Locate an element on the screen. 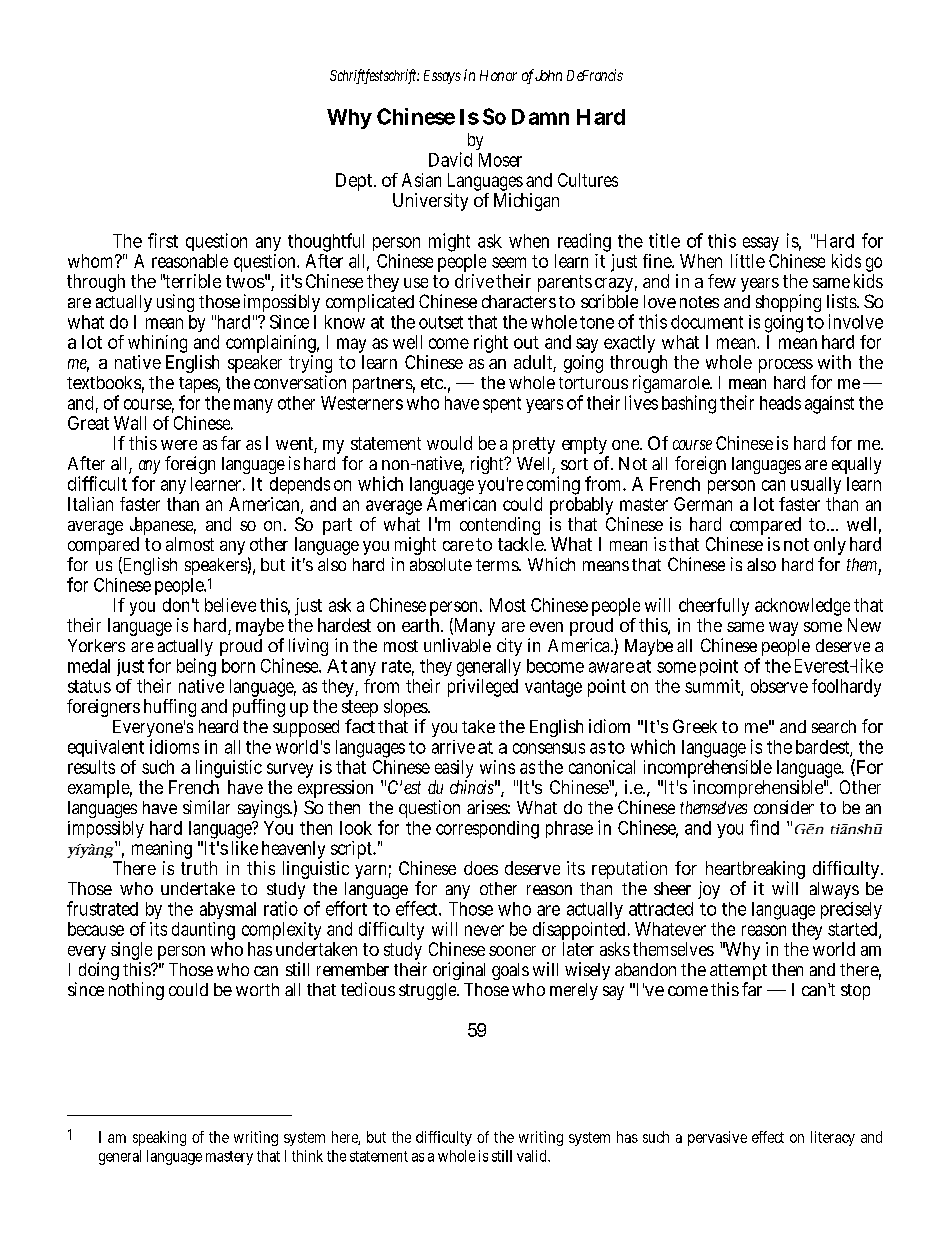  Honor is located at coordinates (498, 75).
